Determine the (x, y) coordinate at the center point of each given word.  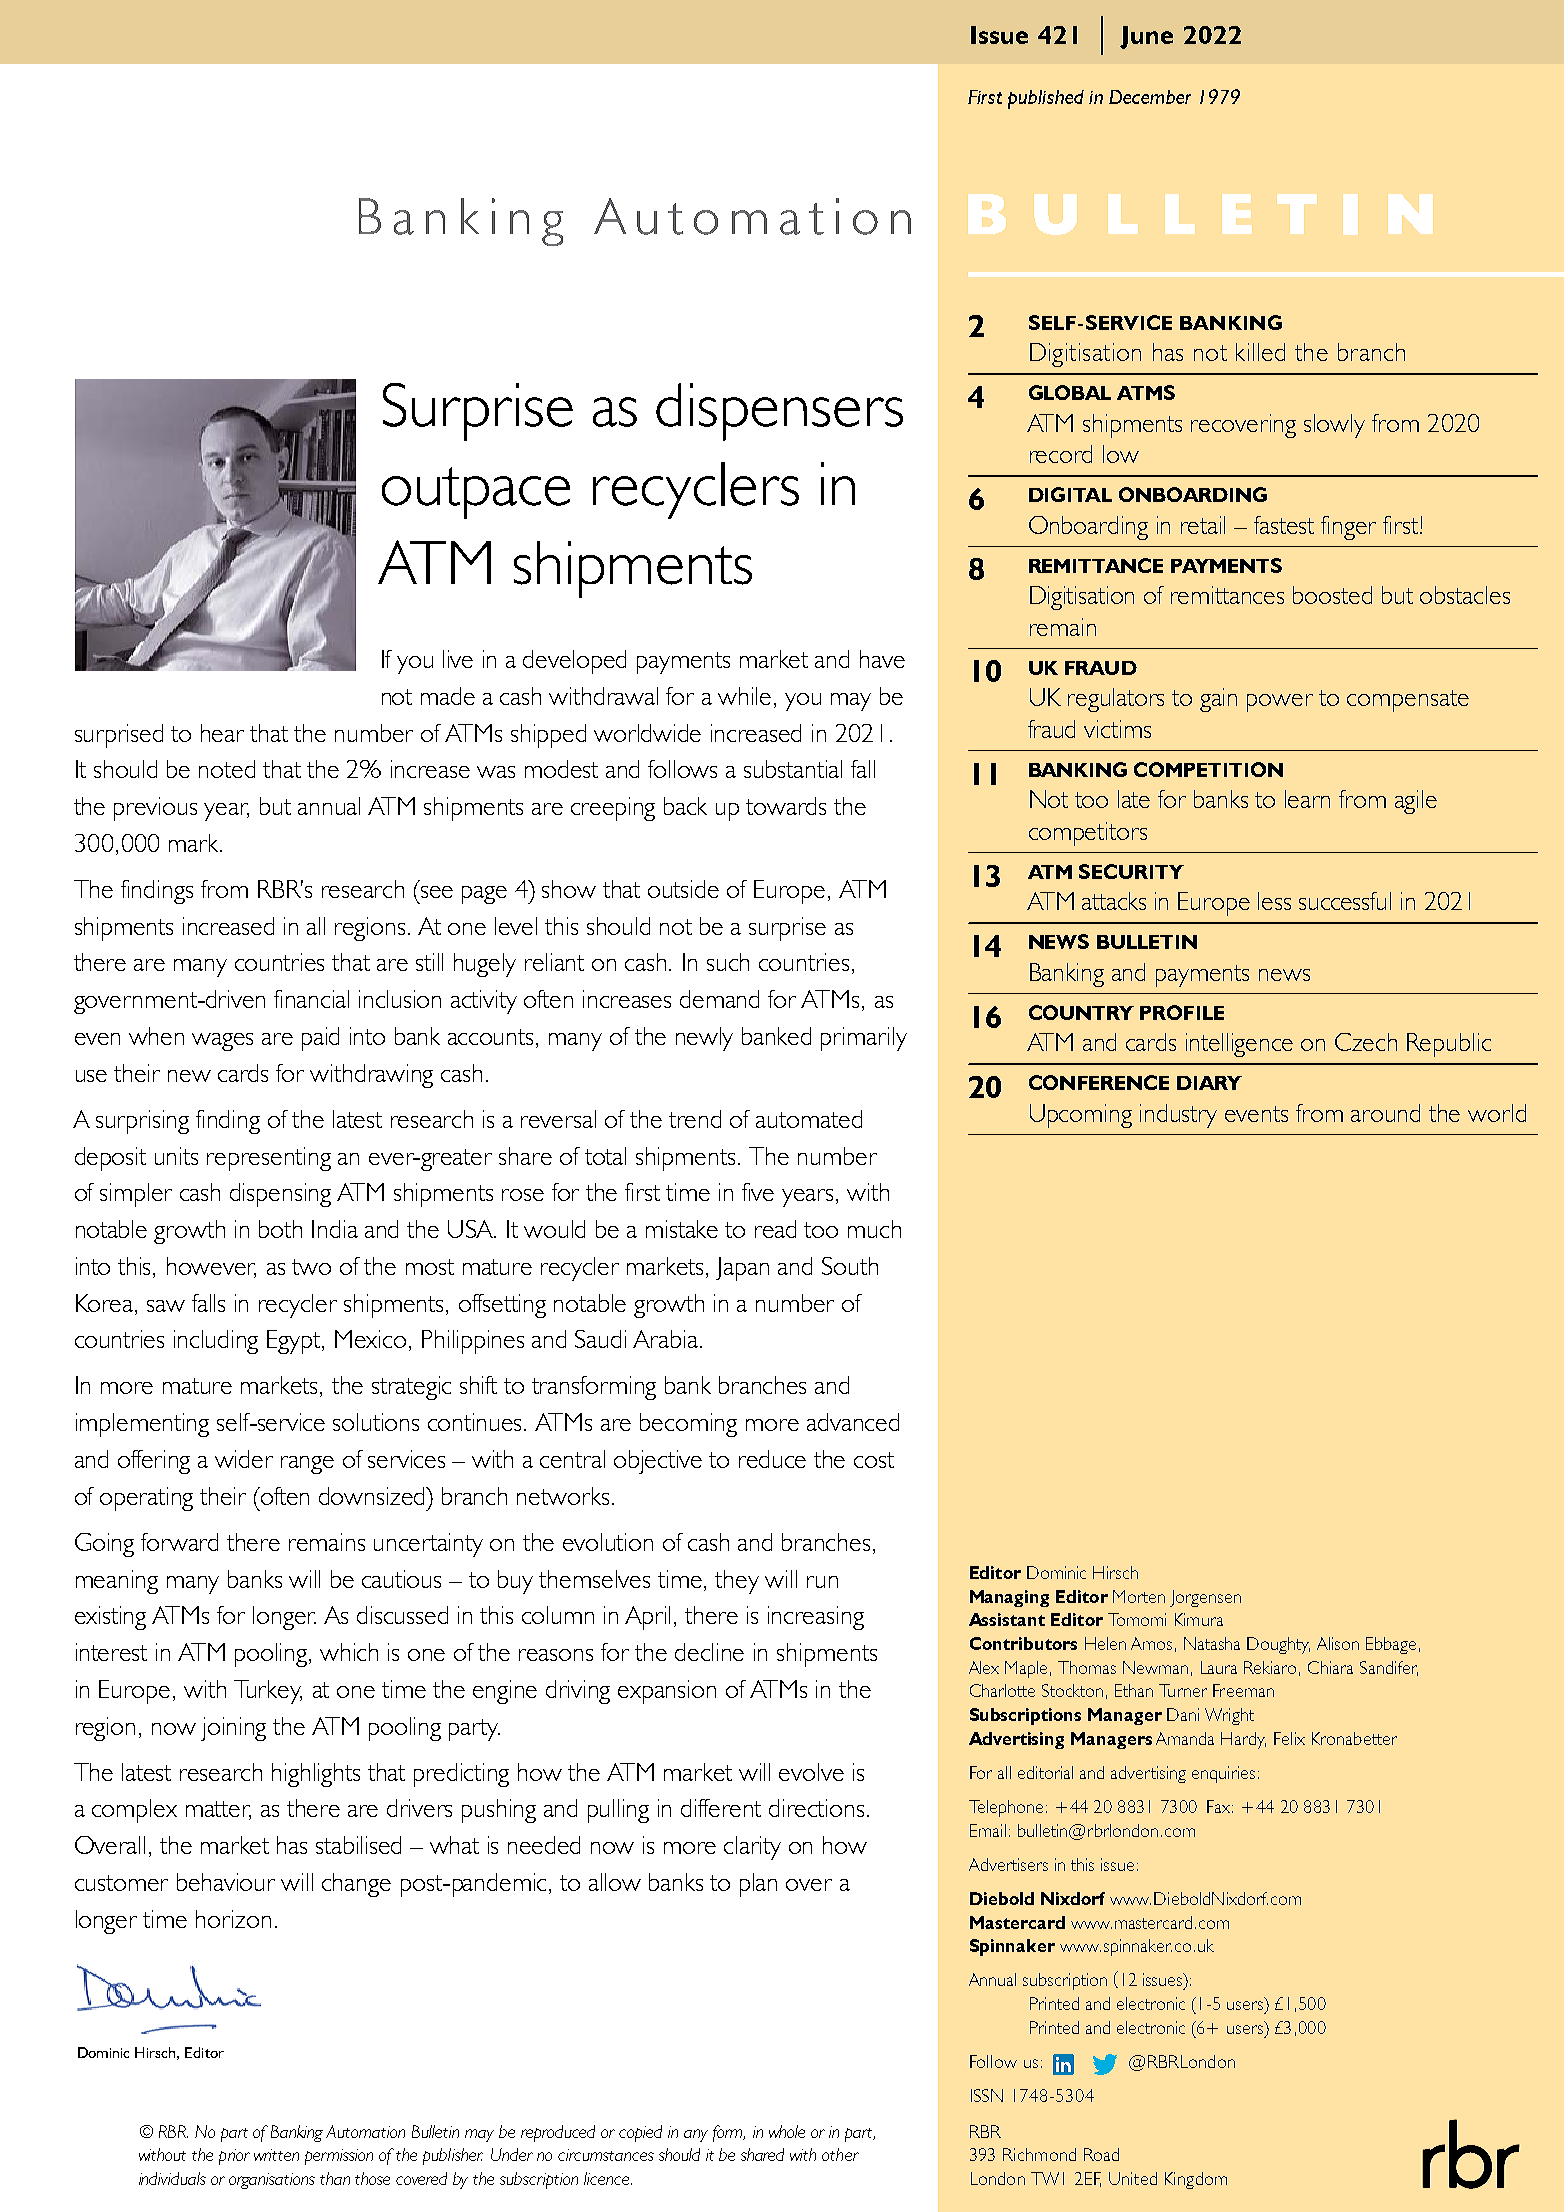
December (1150, 97)
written (276, 2155)
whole (787, 2131)
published (1046, 99)
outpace (476, 493)
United (1133, 2178)
